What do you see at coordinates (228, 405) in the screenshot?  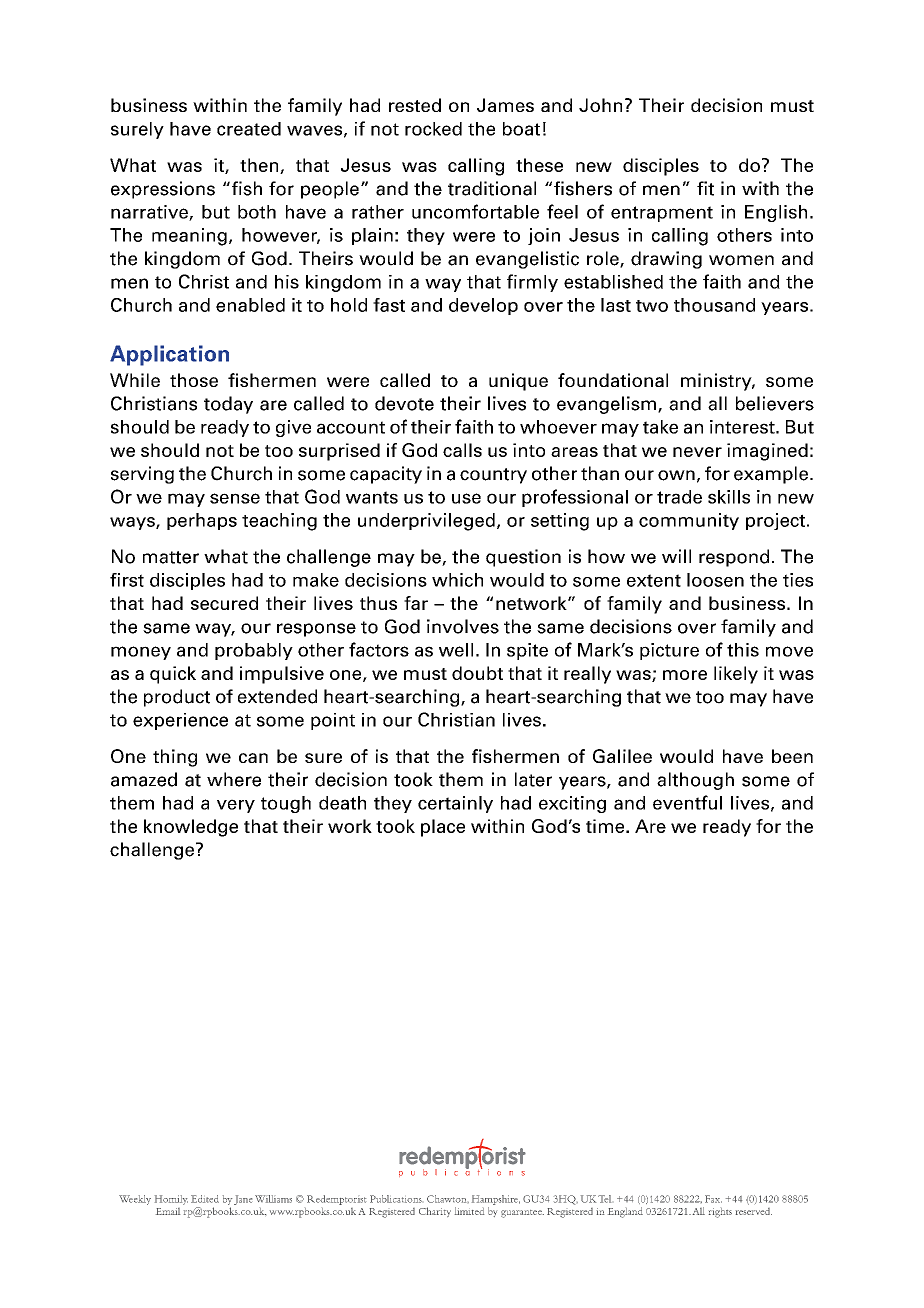 I see `today` at bounding box center [228, 405].
